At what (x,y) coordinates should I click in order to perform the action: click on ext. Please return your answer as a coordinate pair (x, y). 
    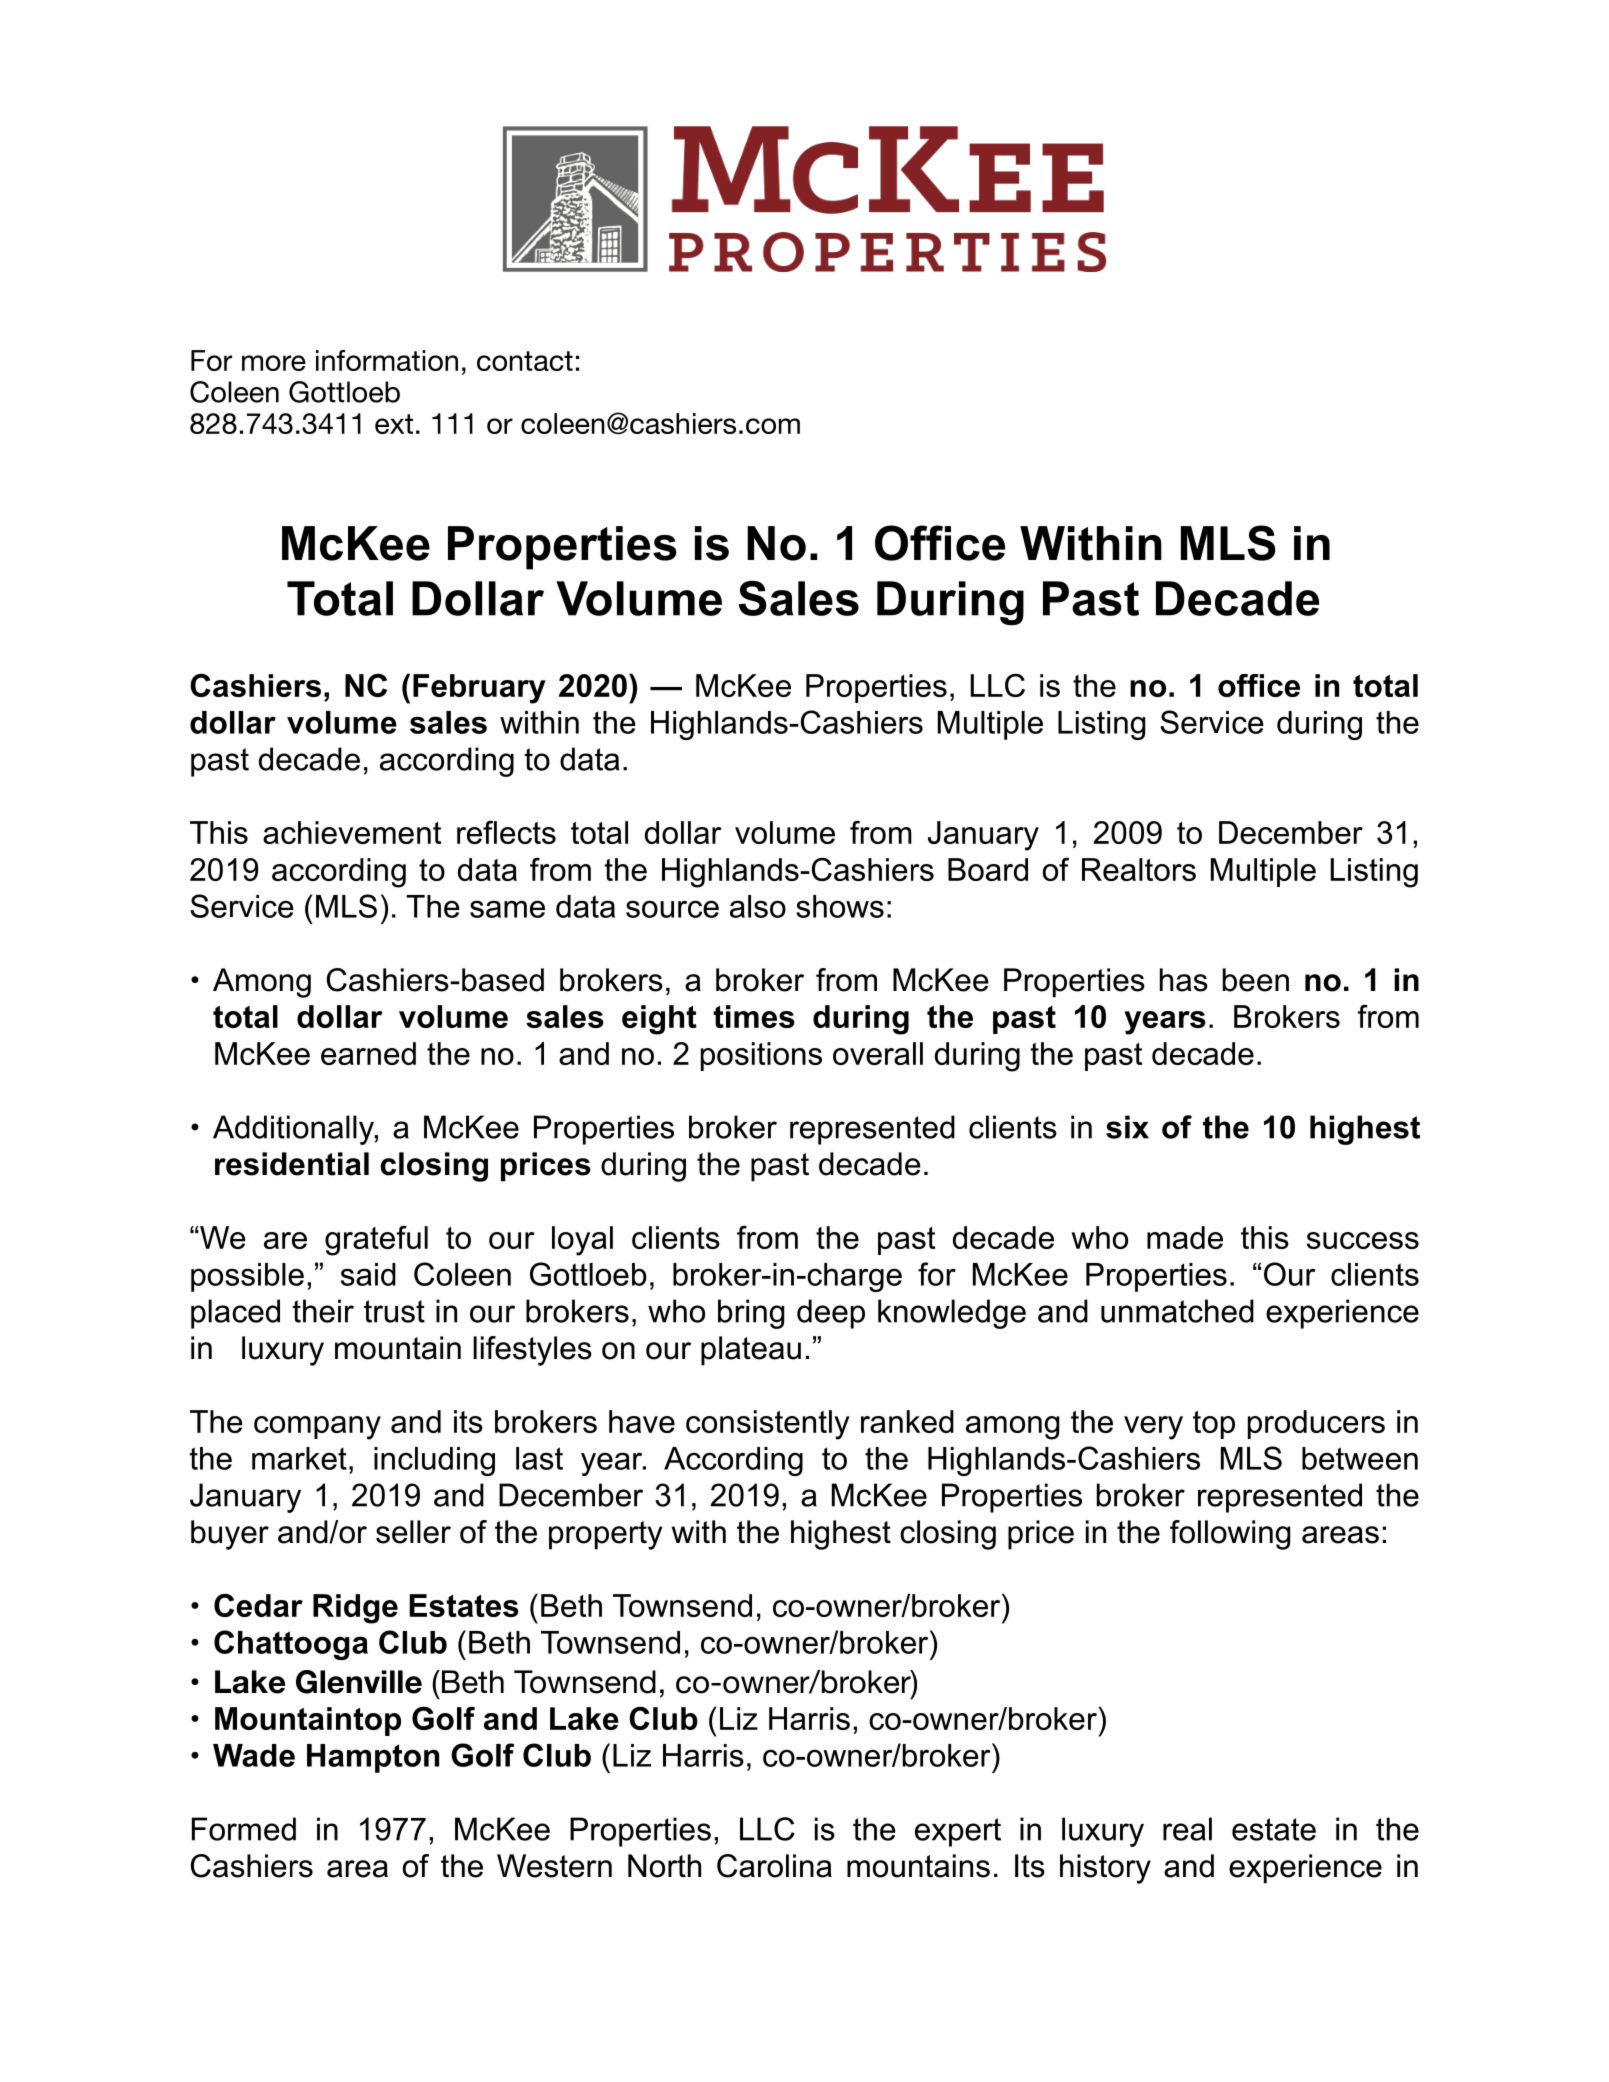
    Looking at the image, I should click on (394, 424).
